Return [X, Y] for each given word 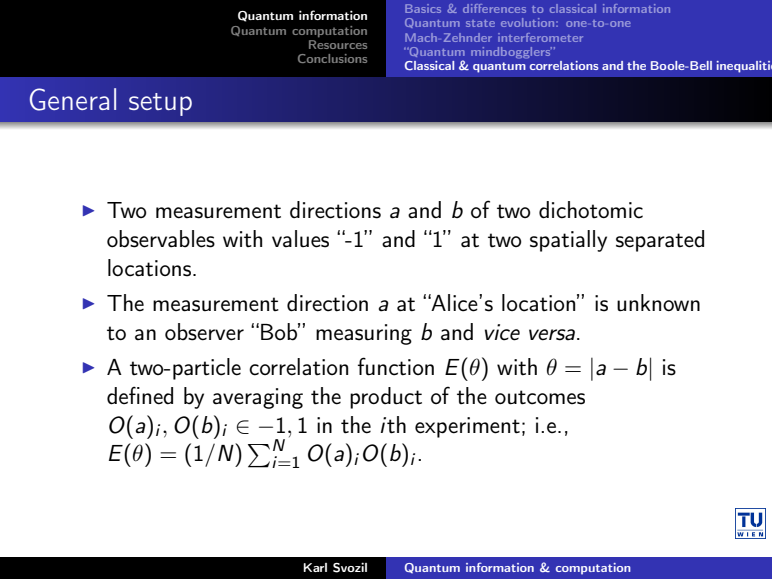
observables [161, 239]
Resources [338, 44]
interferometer [540, 37]
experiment [467, 427]
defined [140, 395]
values [300, 239]
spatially [568, 241]
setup [160, 104]
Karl [315, 567]
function [396, 366]
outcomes [540, 397]
